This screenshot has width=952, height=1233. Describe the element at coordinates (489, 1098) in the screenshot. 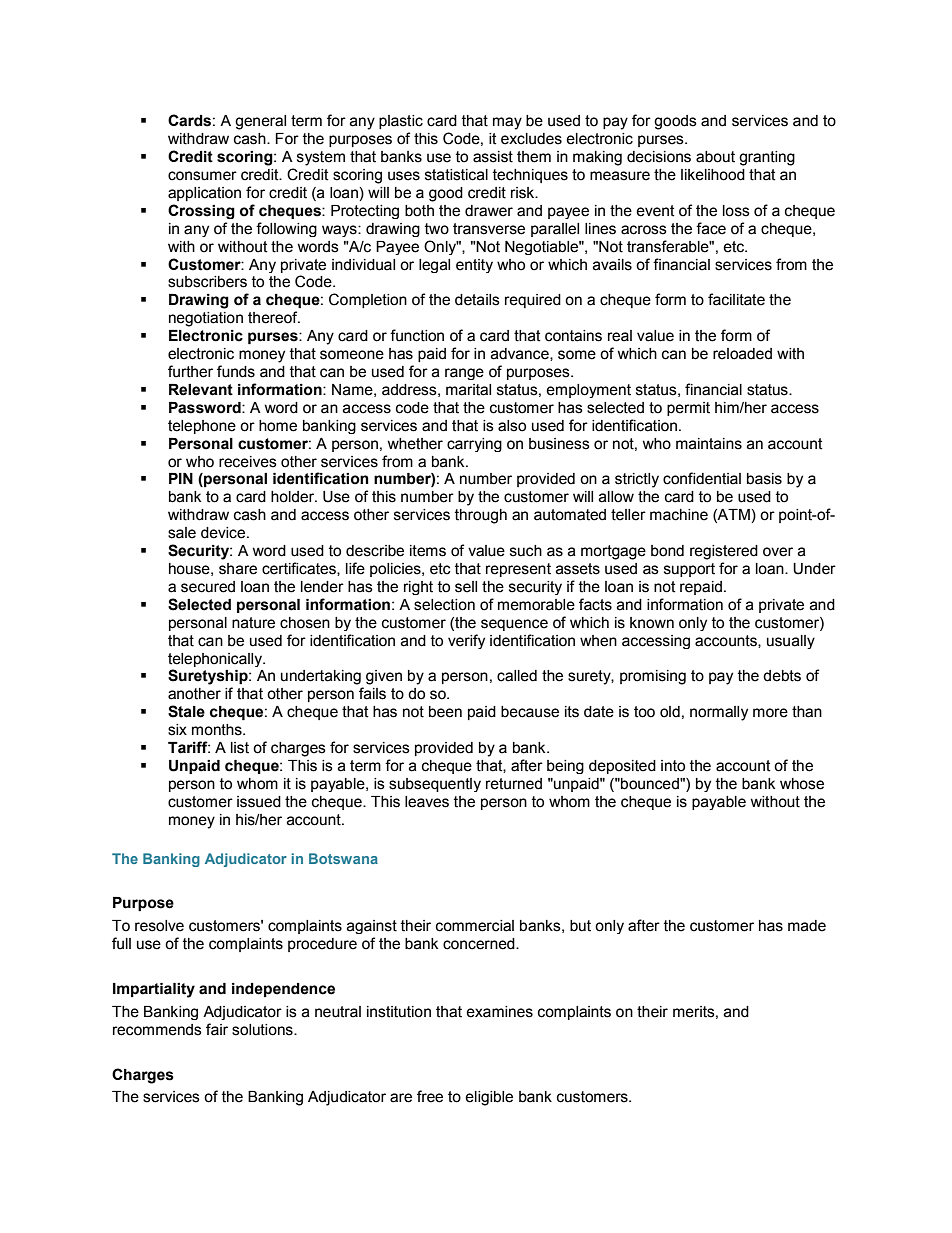

I see `eligible` at that location.
